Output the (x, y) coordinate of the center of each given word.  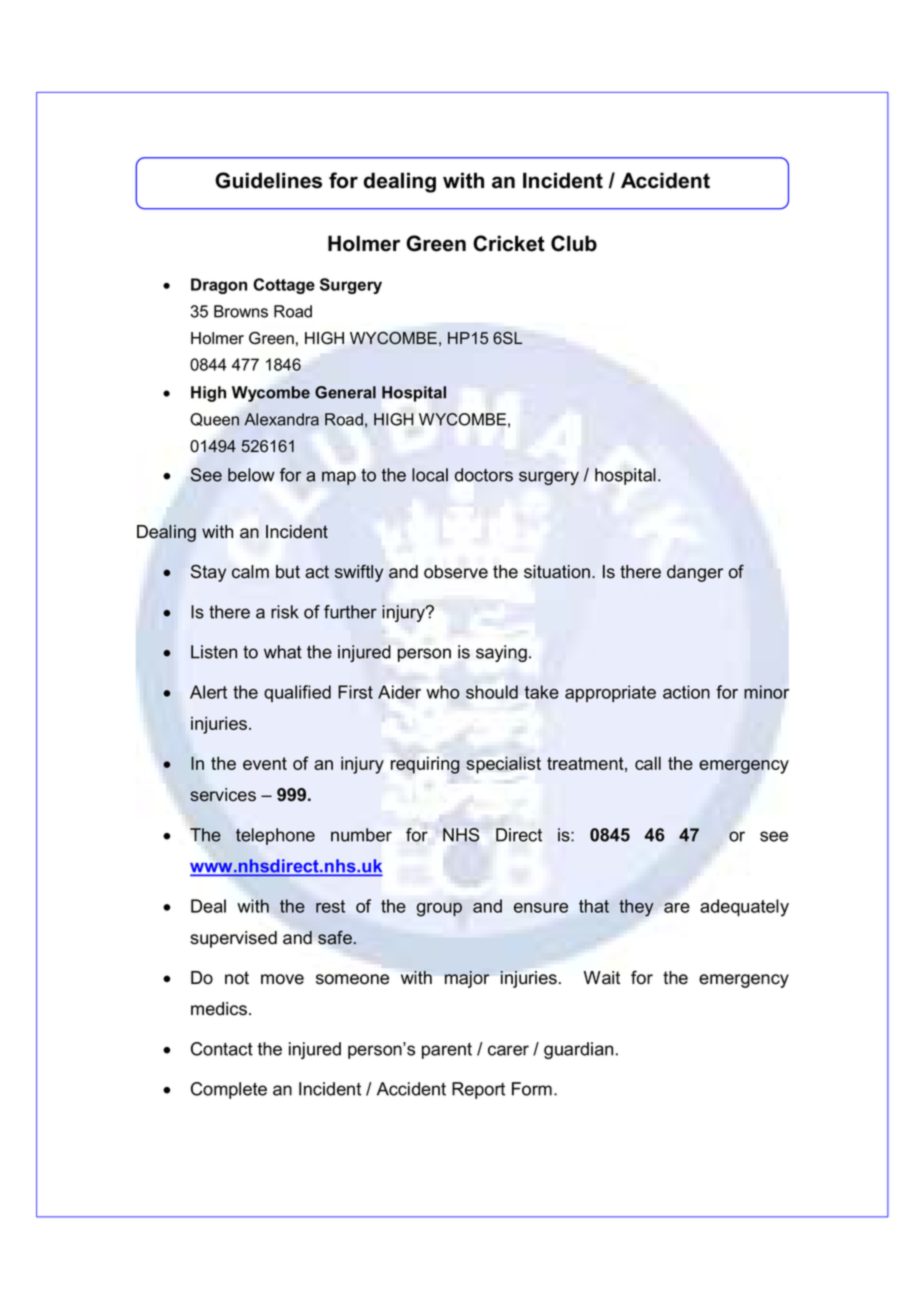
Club (574, 243)
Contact (222, 1049)
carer (508, 1050)
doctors (484, 475)
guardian (578, 1050)
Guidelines (268, 180)
